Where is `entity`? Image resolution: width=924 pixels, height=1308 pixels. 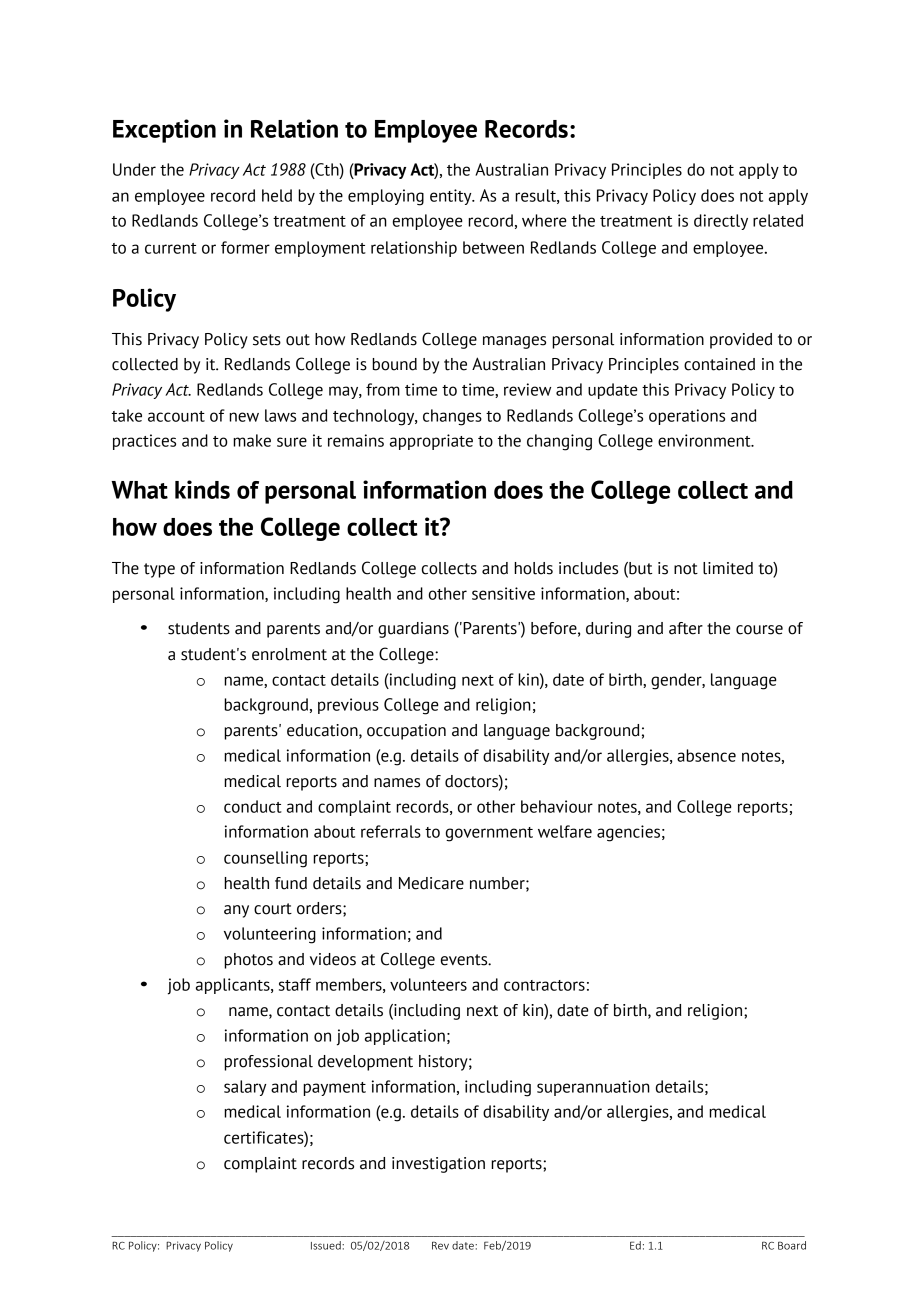
entity is located at coordinates (452, 197).
